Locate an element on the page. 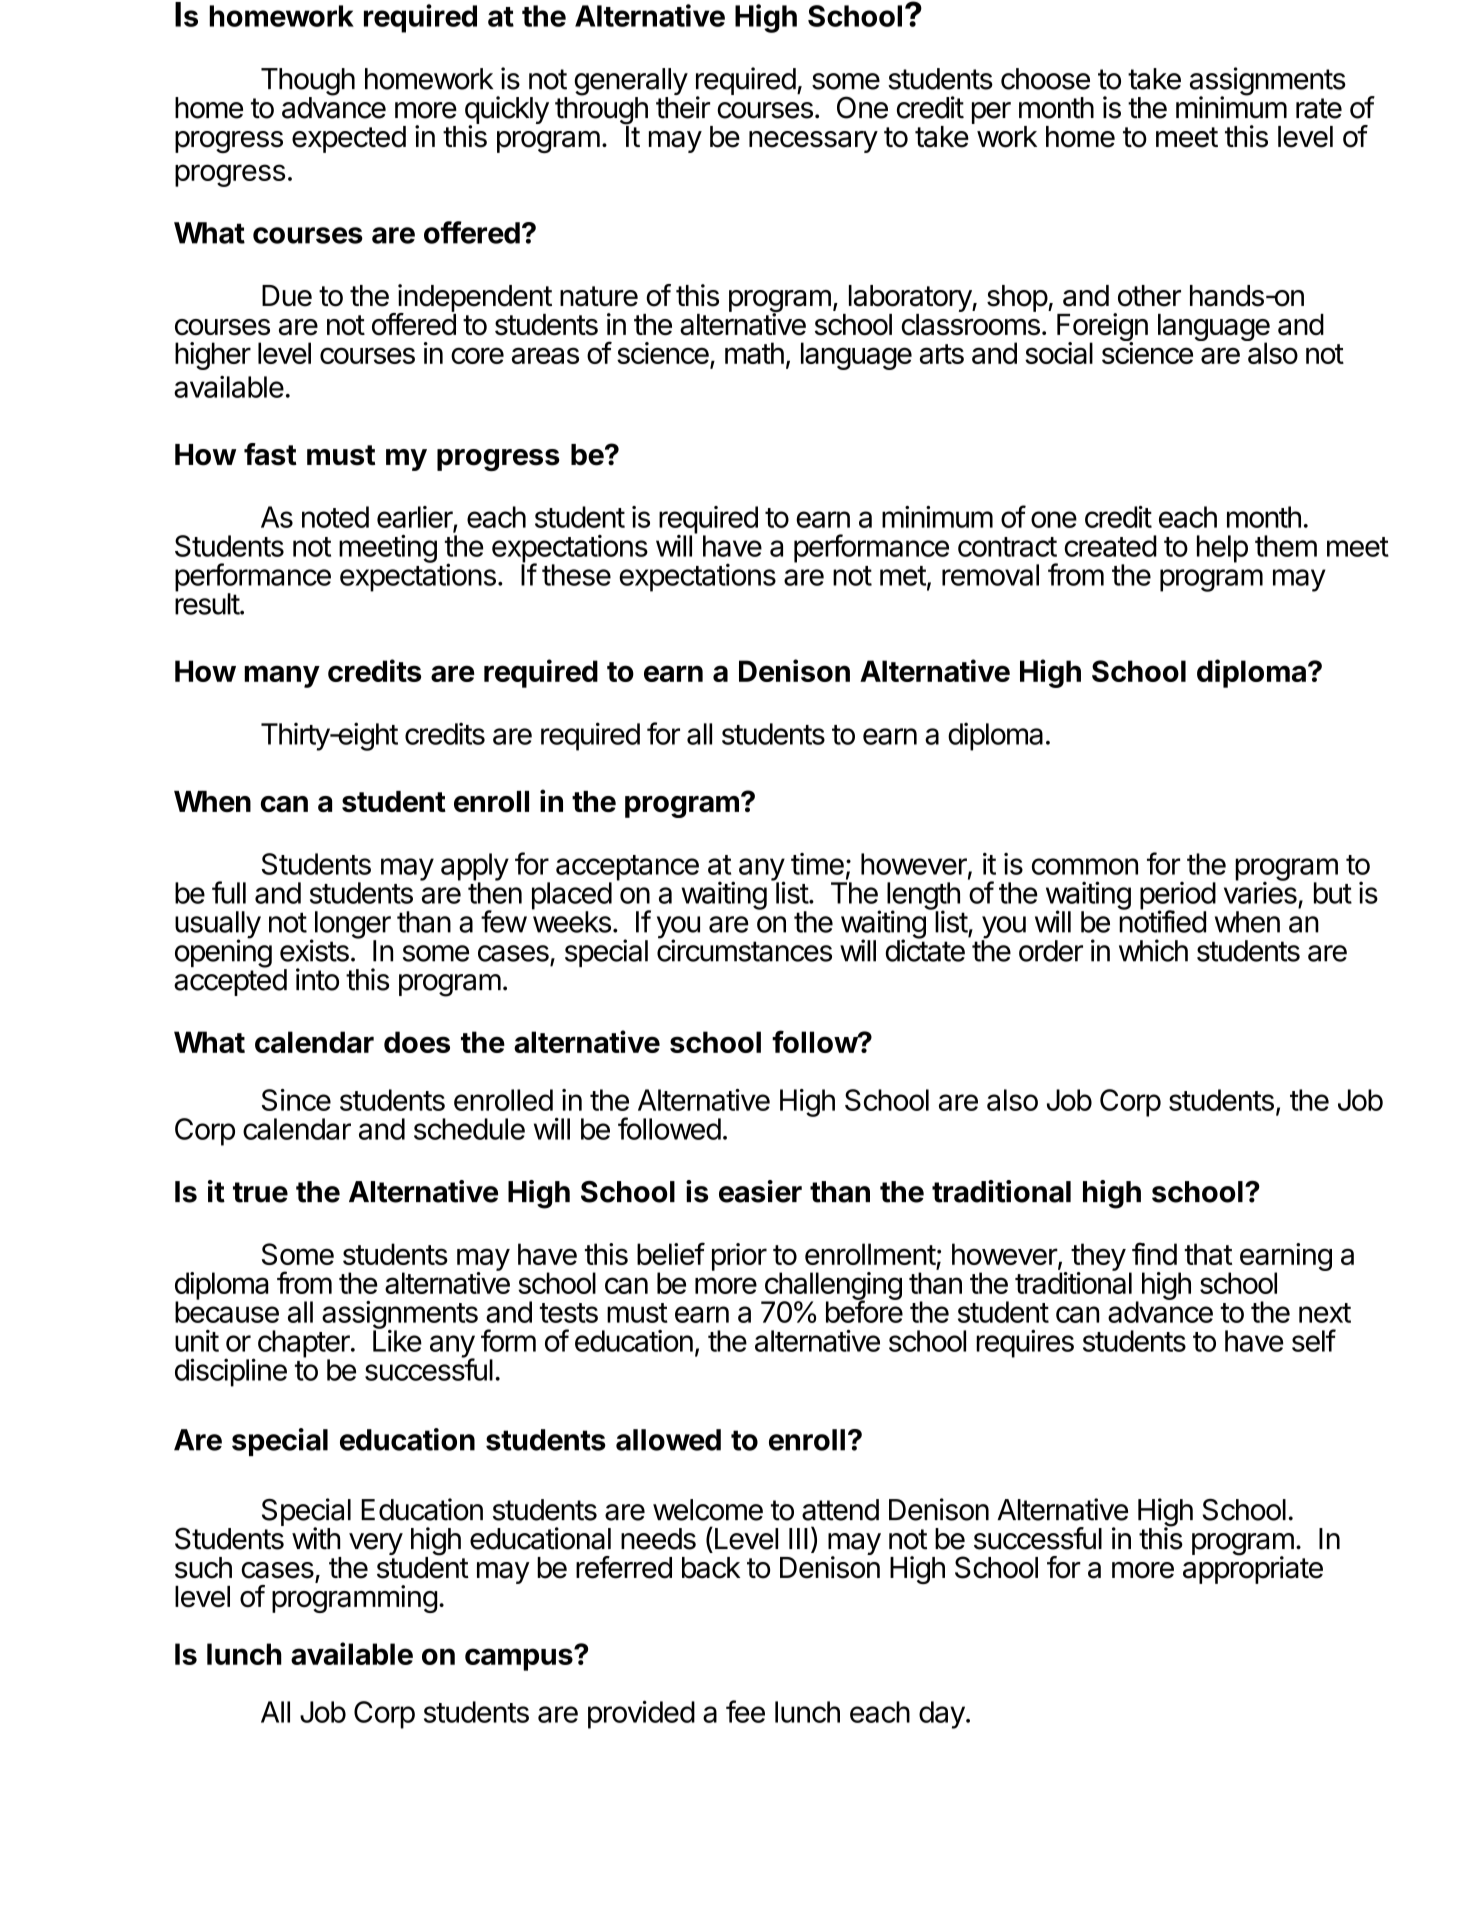  necessary is located at coordinates (813, 142).
